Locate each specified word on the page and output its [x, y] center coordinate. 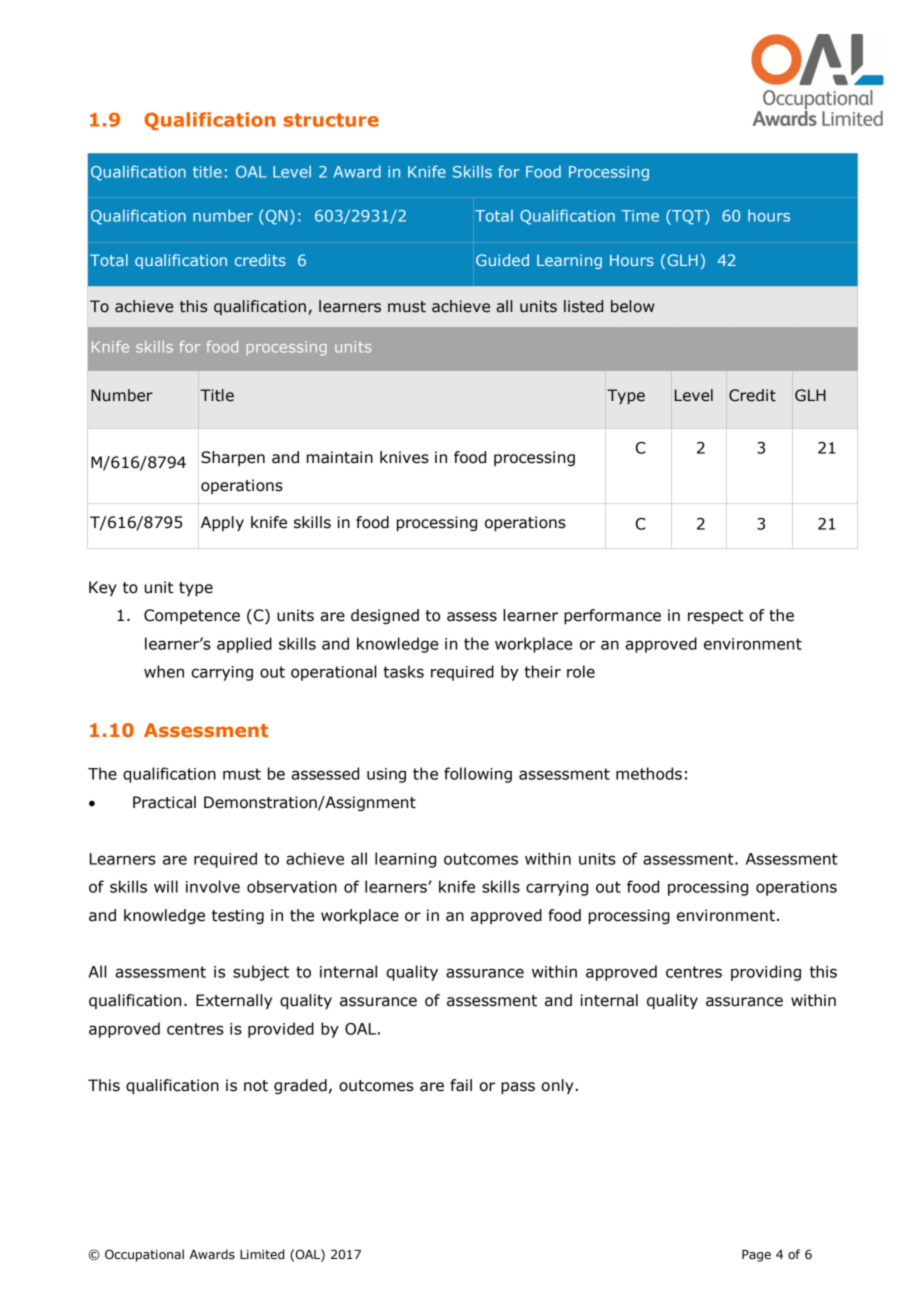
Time [640, 216]
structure [331, 120]
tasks [403, 671]
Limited [262, 1254]
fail [461, 1085]
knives [404, 457]
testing [238, 916]
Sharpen [233, 458]
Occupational [144, 1255]
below [632, 306]
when [164, 671]
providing [766, 973]
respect [716, 617]
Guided [502, 260]
